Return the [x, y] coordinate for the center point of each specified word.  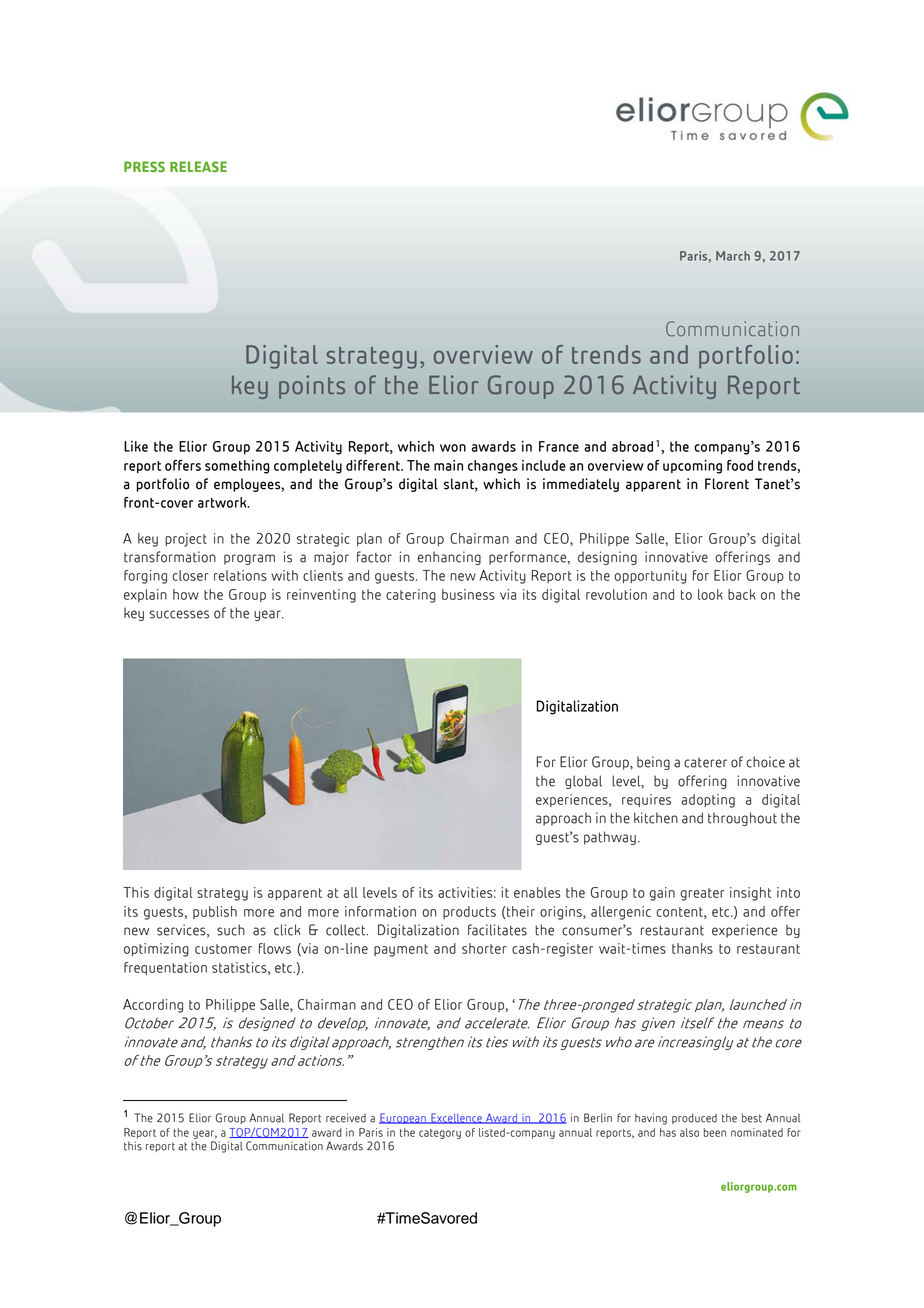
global [583, 782]
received [346, 1118]
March [733, 256]
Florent [727, 484]
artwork [223, 502]
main [448, 465]
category [440, 1134]
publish [215, 912]
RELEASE [198, 166]
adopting [708, 801]
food [740, 465]
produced [694, 1118]
